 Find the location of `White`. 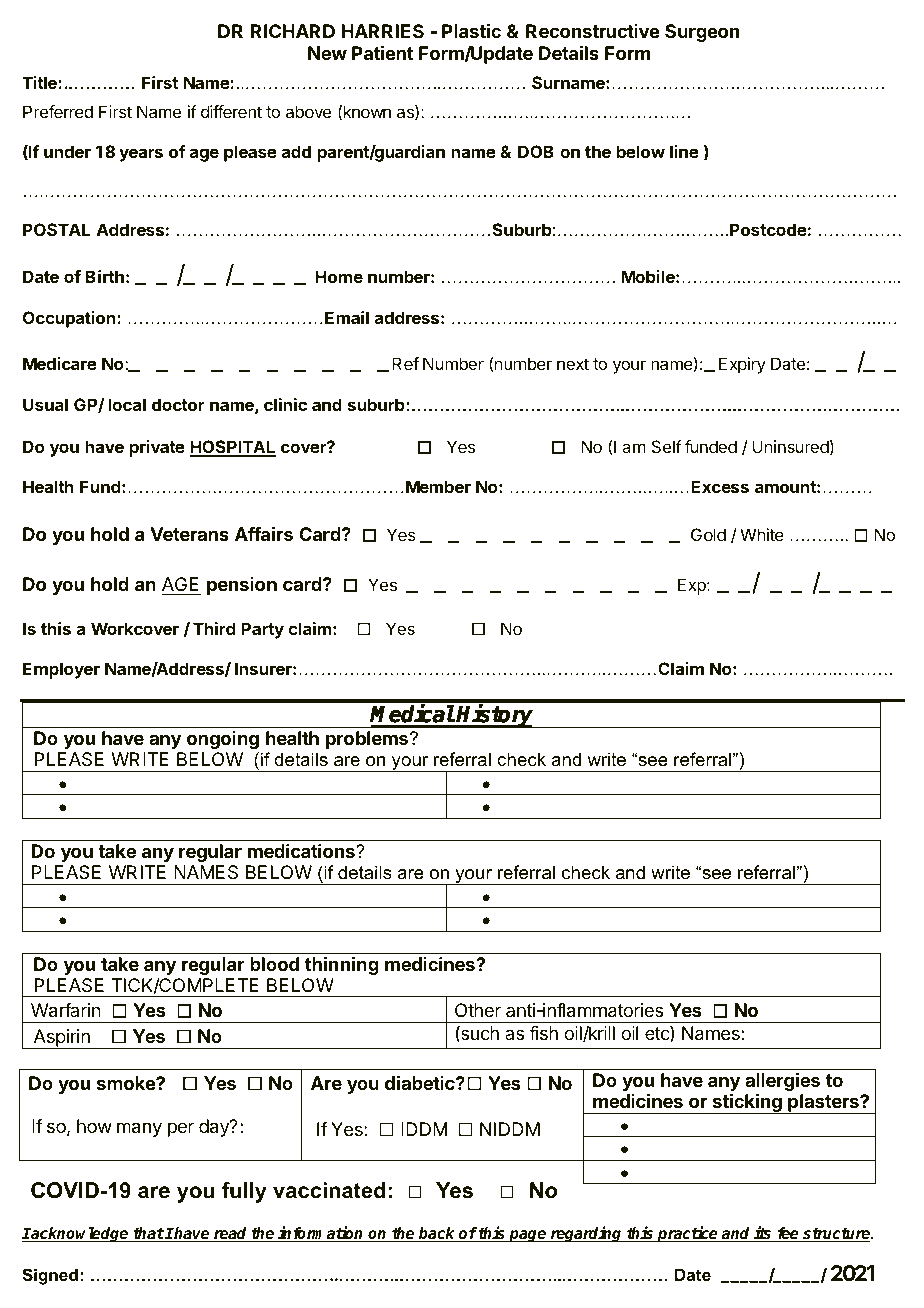

White is located at coordinates (762, 534).
